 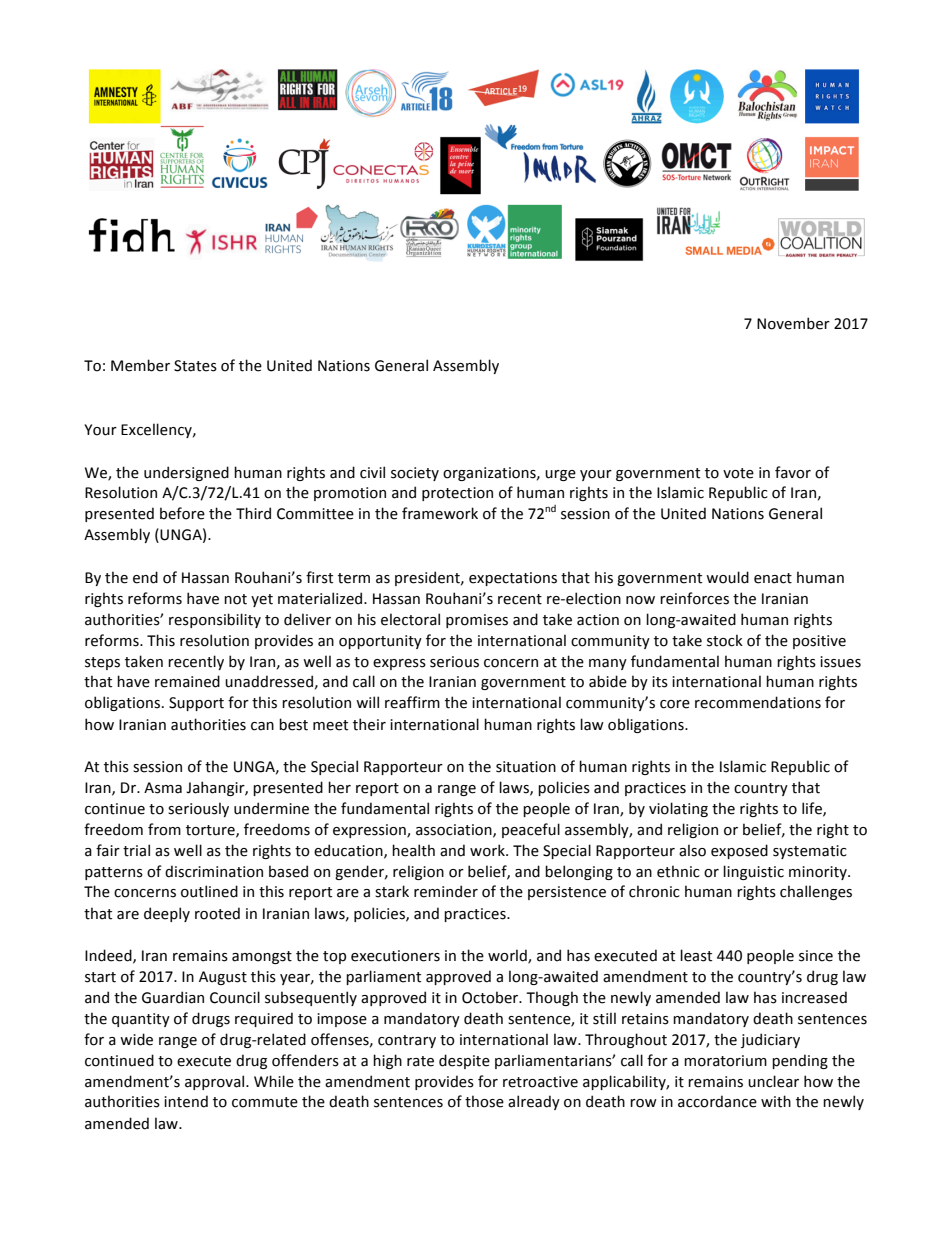 What do you see at coordinates (739, 851) in the screenshot?
I see `exposed` at bounding box center [739, 851].
